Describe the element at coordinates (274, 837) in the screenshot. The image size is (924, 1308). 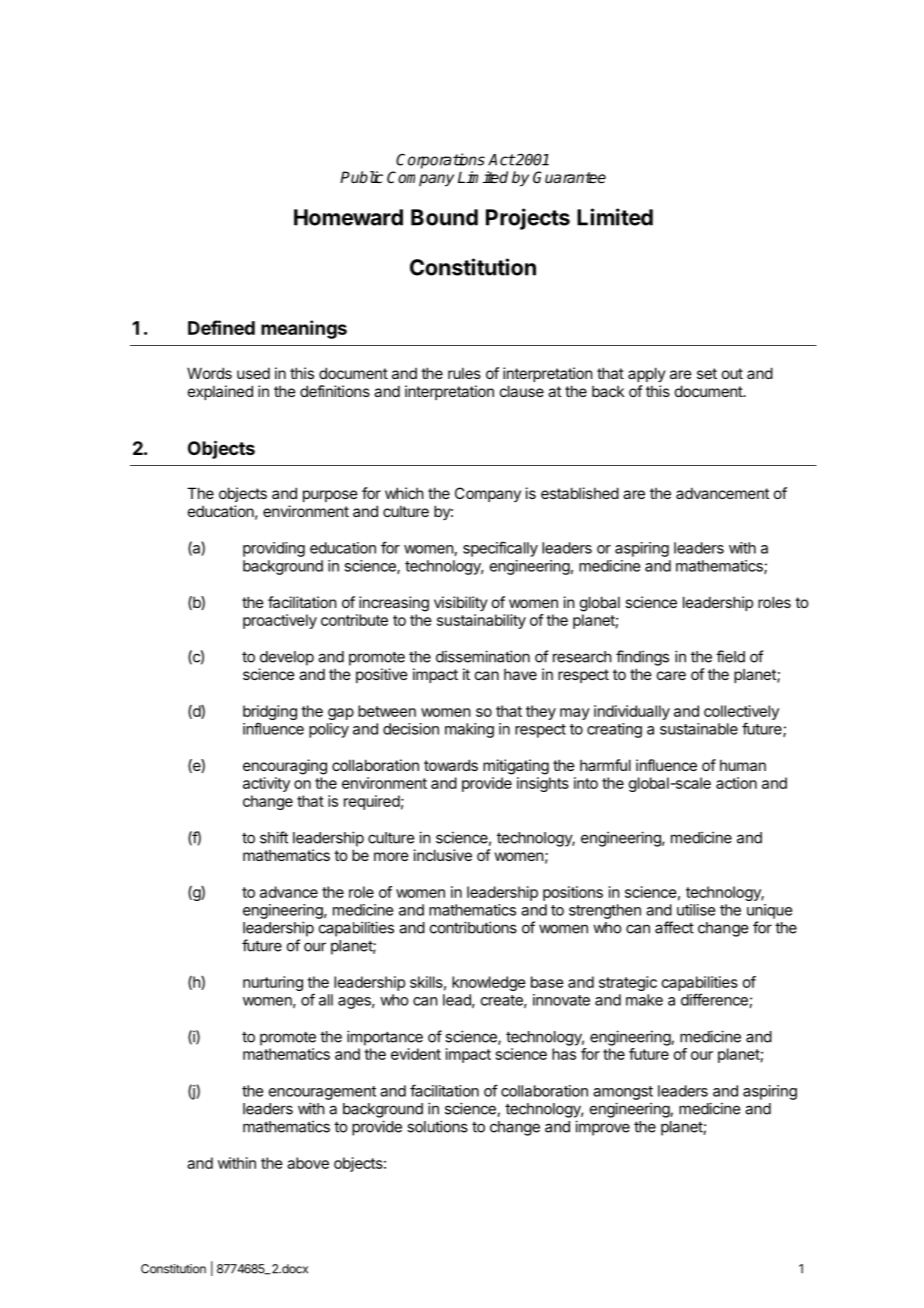
I see `shift` at that location.
